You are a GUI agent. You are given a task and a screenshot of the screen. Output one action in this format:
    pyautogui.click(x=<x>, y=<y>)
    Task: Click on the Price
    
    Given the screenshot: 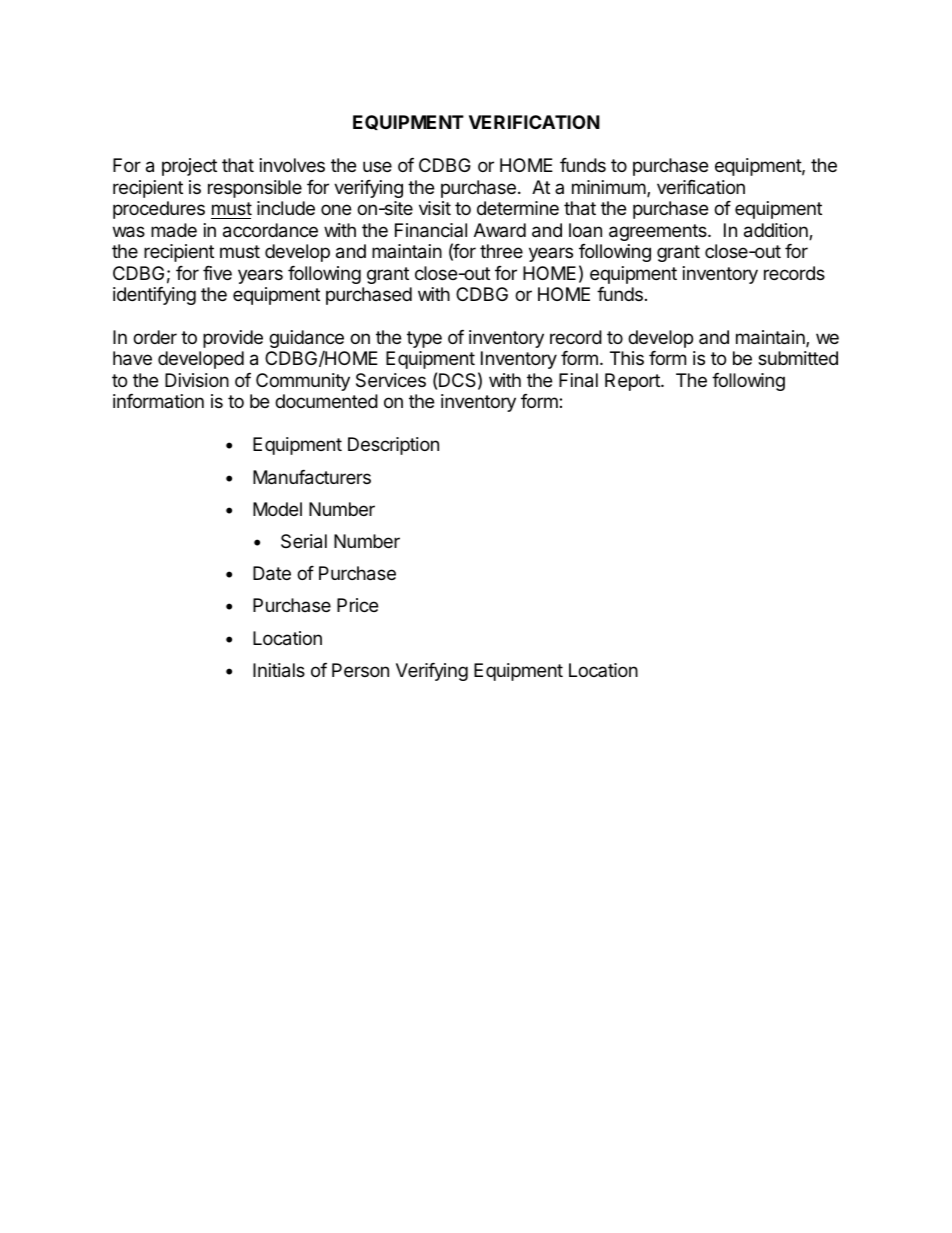 What is the action you would take?
    pyautogui.click(x=357, y=605)
